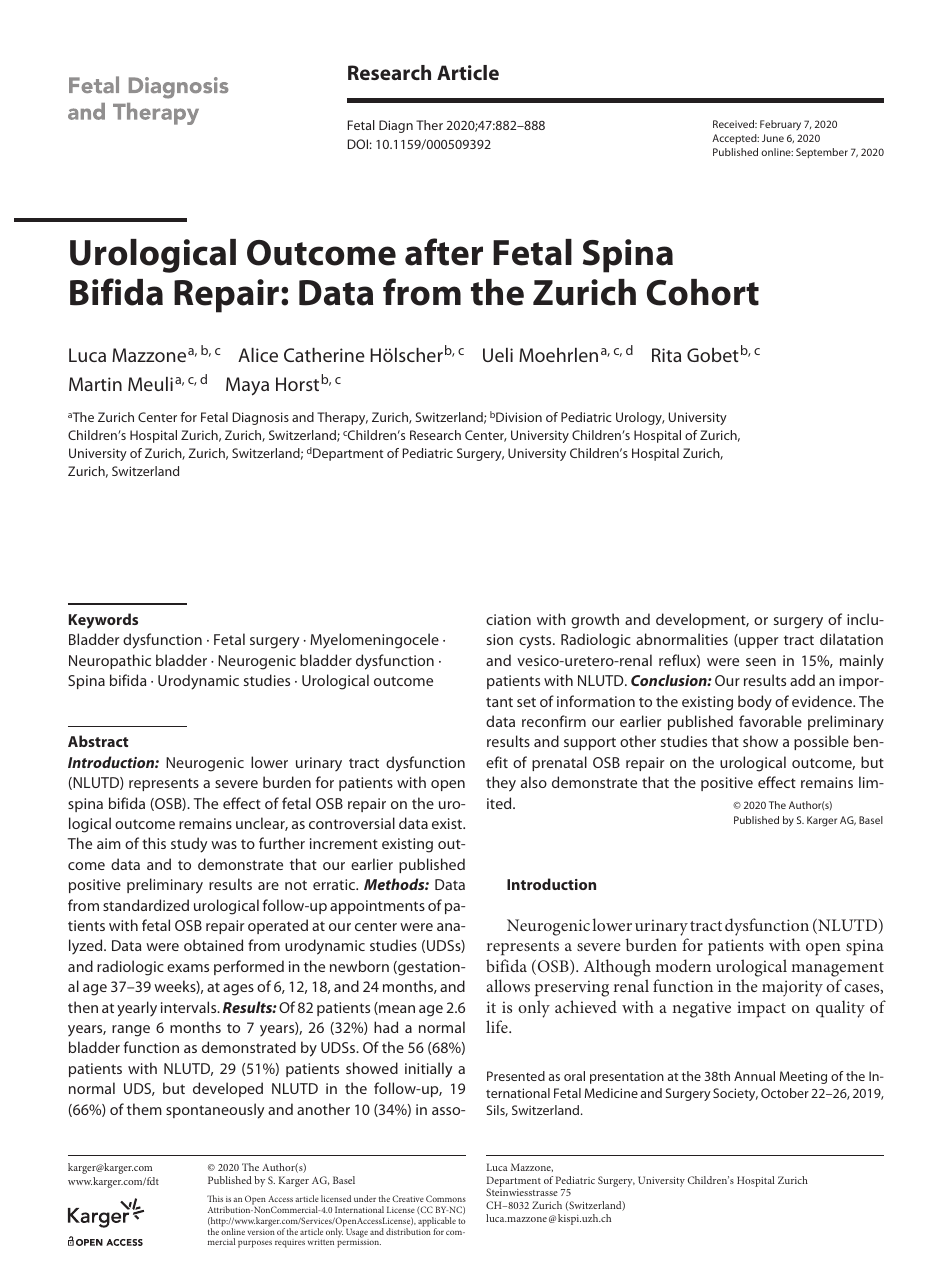 The width and height of the screenshot is (952, 1270). What do you see at coordinates (258, 355) in the screenshot?
I see `Alice` at bounding box center [258, 355].
